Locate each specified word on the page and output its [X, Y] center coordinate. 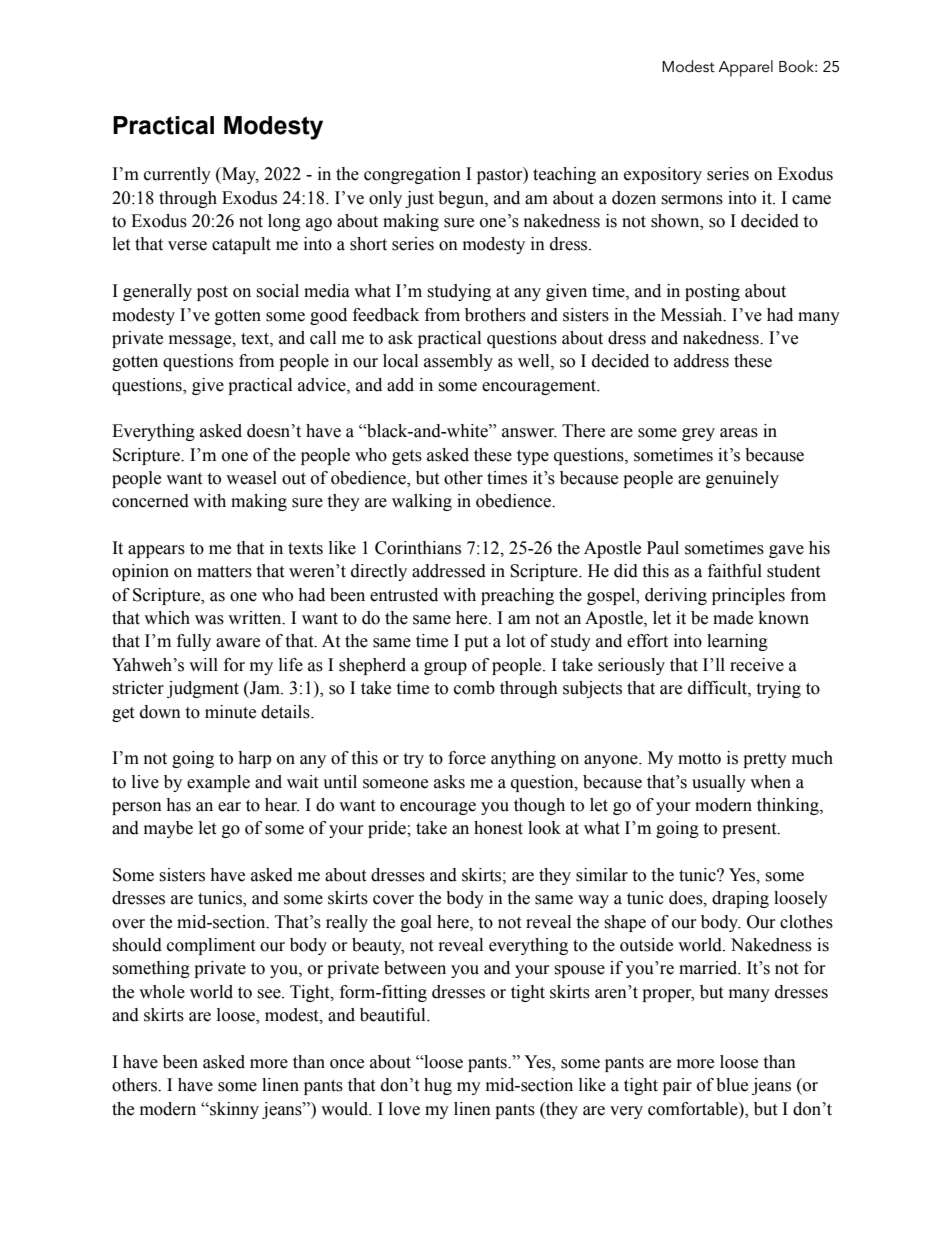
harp [254, 759]
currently [177, 175]
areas [739, 433]
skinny [233, 1110]
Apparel [745, 68]
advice [323, 385]
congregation [412, 175]
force [467, 758]
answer [529, 433]
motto [699, 759]
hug [438, 1086]
